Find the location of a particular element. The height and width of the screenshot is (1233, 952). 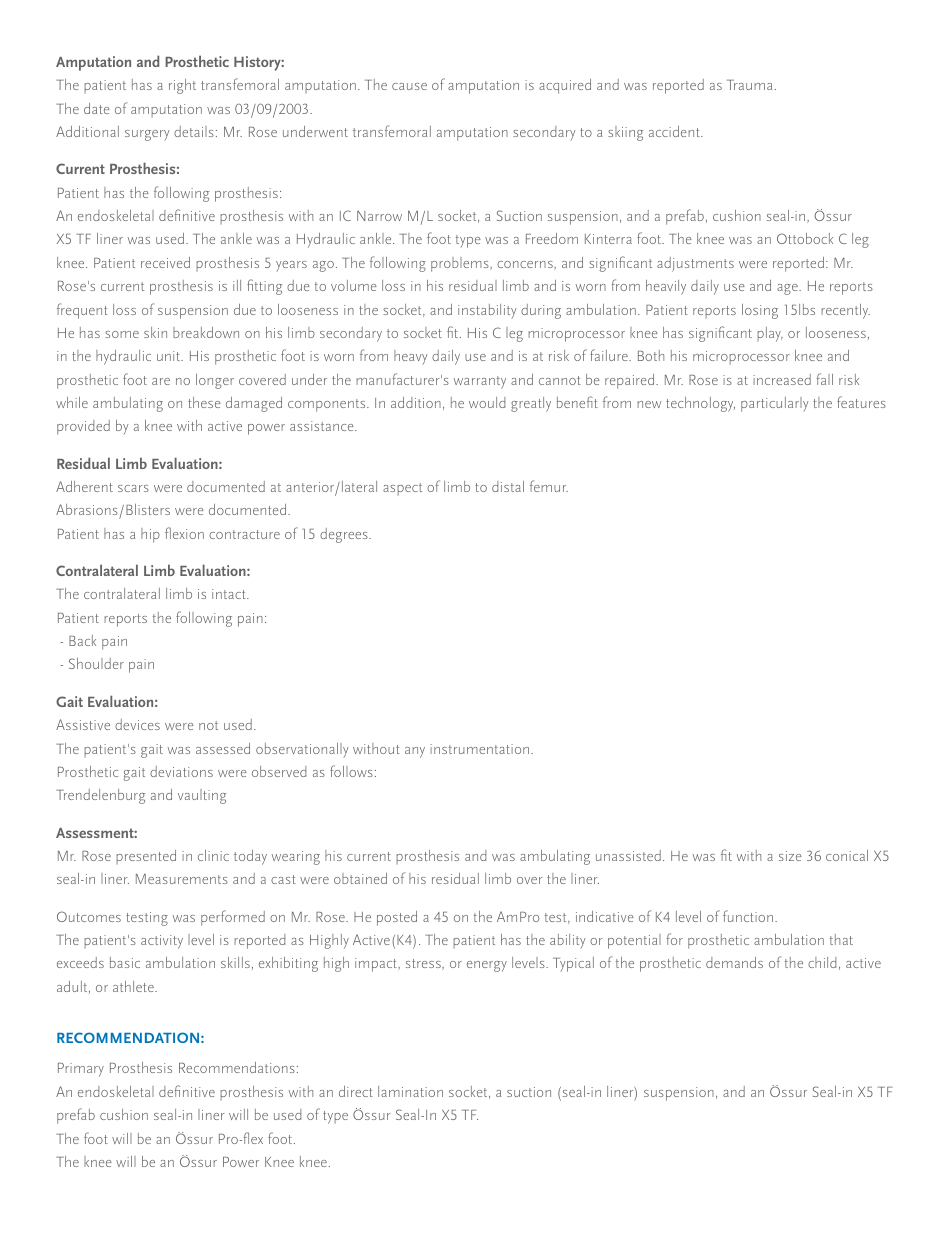

instrumentation is located at coordinates (481, 749).
